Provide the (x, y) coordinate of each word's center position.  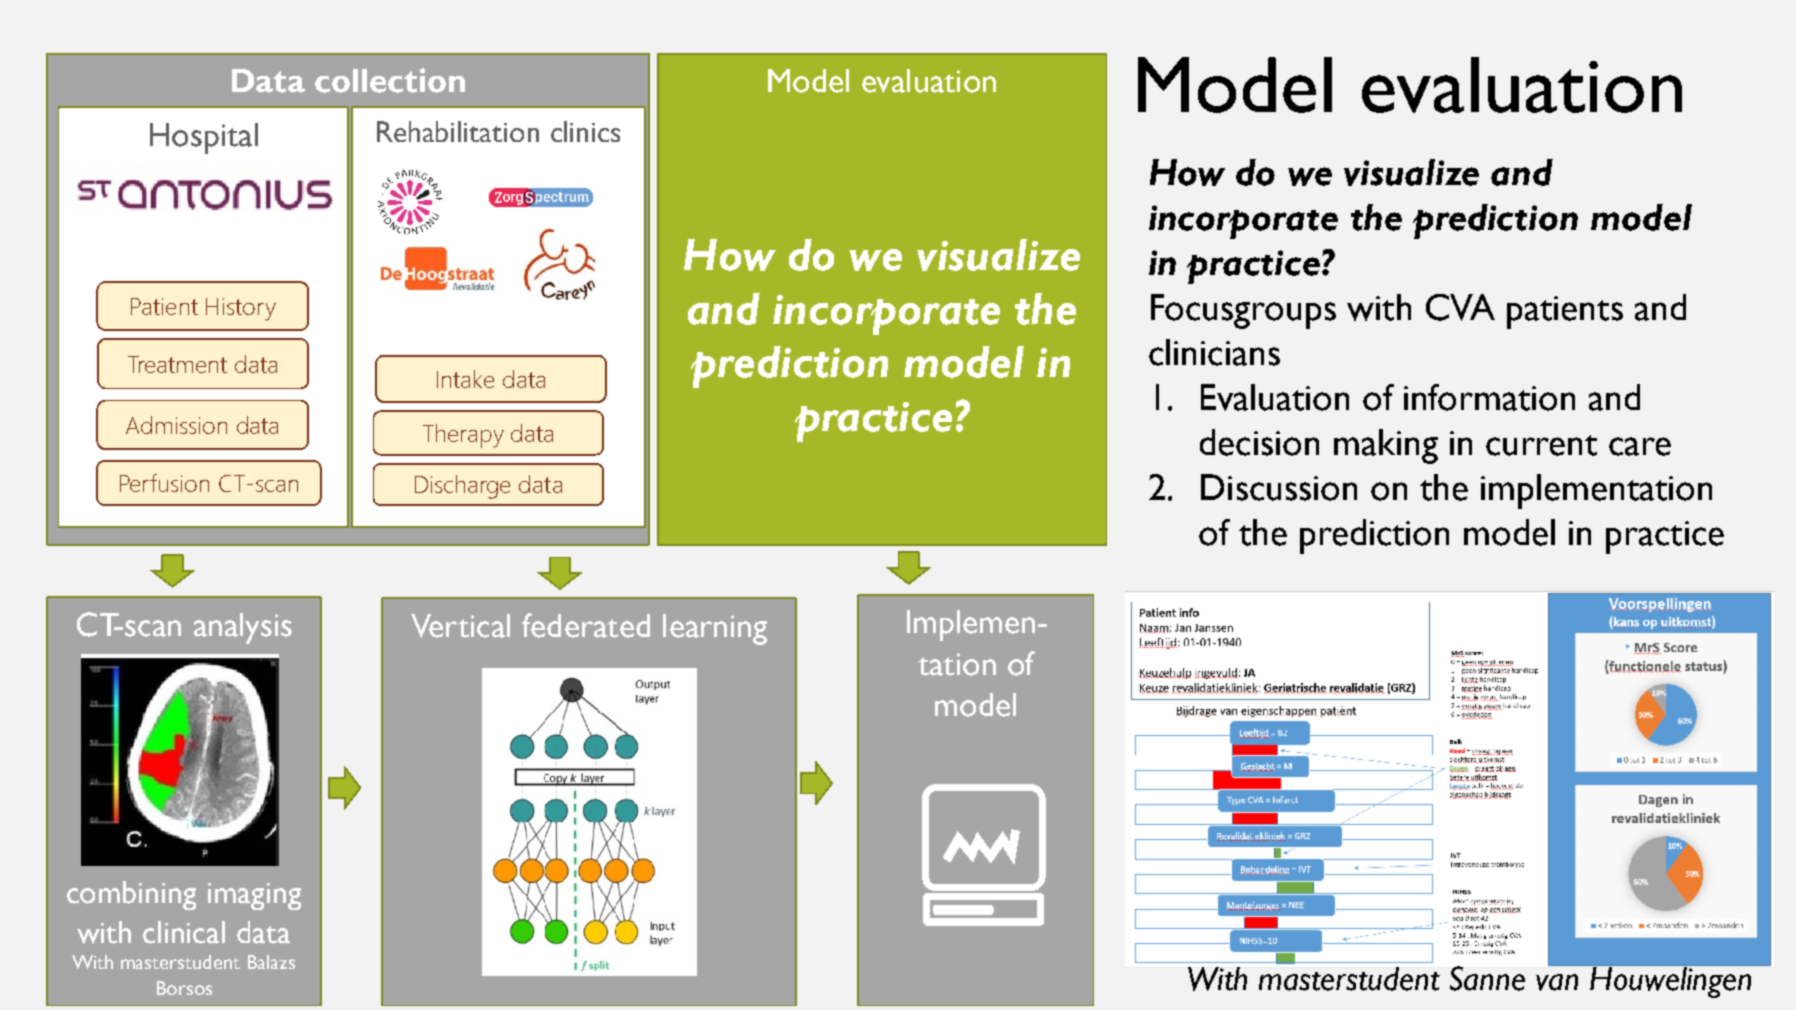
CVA (1460, 307)
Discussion (1279, 487)
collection (390, 80)
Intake (465, 379)
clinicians (1214, 352)
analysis (243, 628)
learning (715, 629)
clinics (585, 131)
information (1489, 397)
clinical (184, 932)
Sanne (1487, 978)
